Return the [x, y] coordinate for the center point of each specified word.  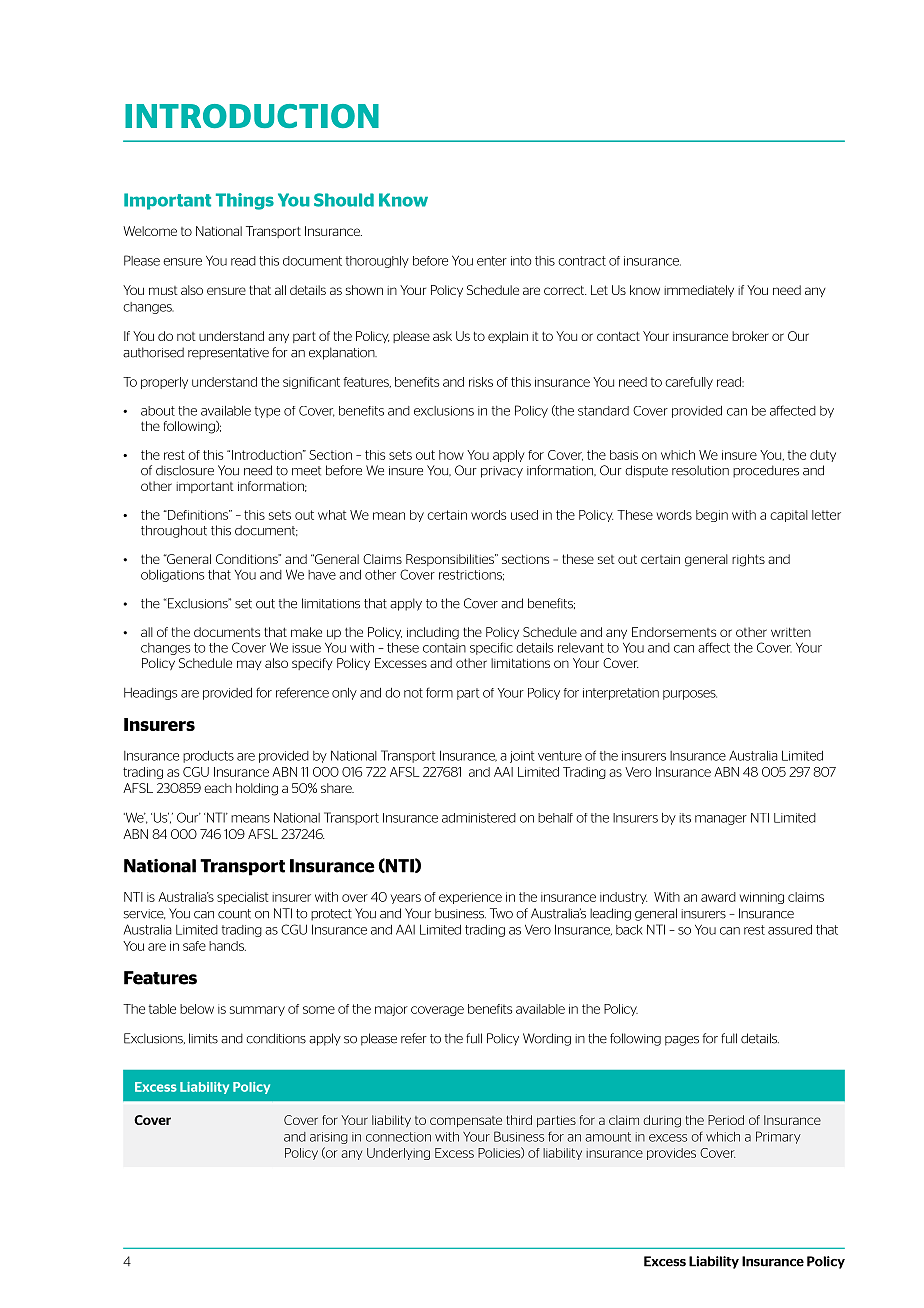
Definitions [198, 515]
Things [245, 201]
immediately [699, 291]
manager [721, 820]
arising [329, 1138]
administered [479, 818]
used [524, 515]
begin [712, 516]
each [218, 788]
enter [492, 261]
